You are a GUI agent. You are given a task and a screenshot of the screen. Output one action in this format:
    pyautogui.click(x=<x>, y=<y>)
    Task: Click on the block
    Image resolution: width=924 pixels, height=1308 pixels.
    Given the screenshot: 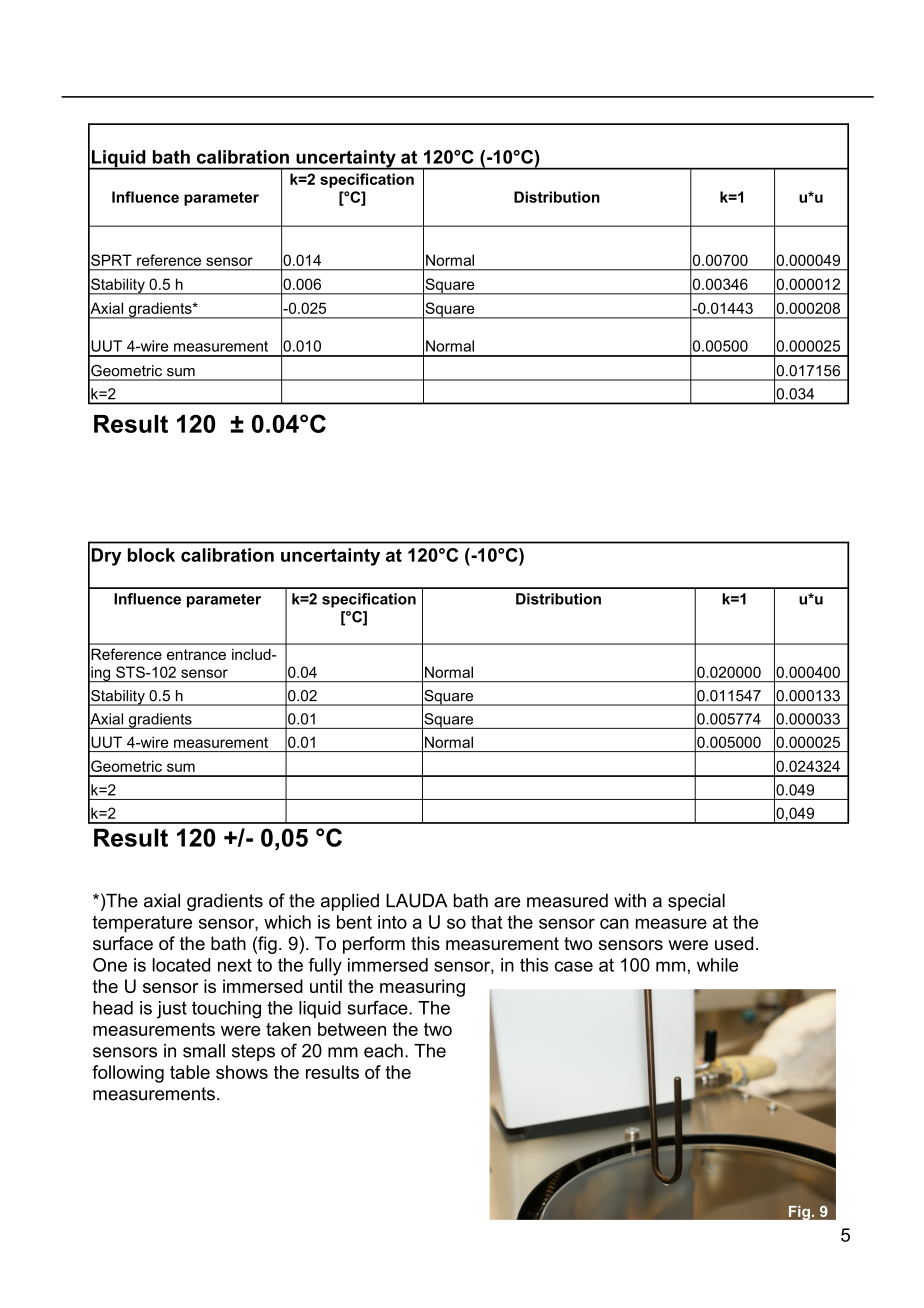 What is the action you would take?
    pyautogui.click(x=151, y=555)
